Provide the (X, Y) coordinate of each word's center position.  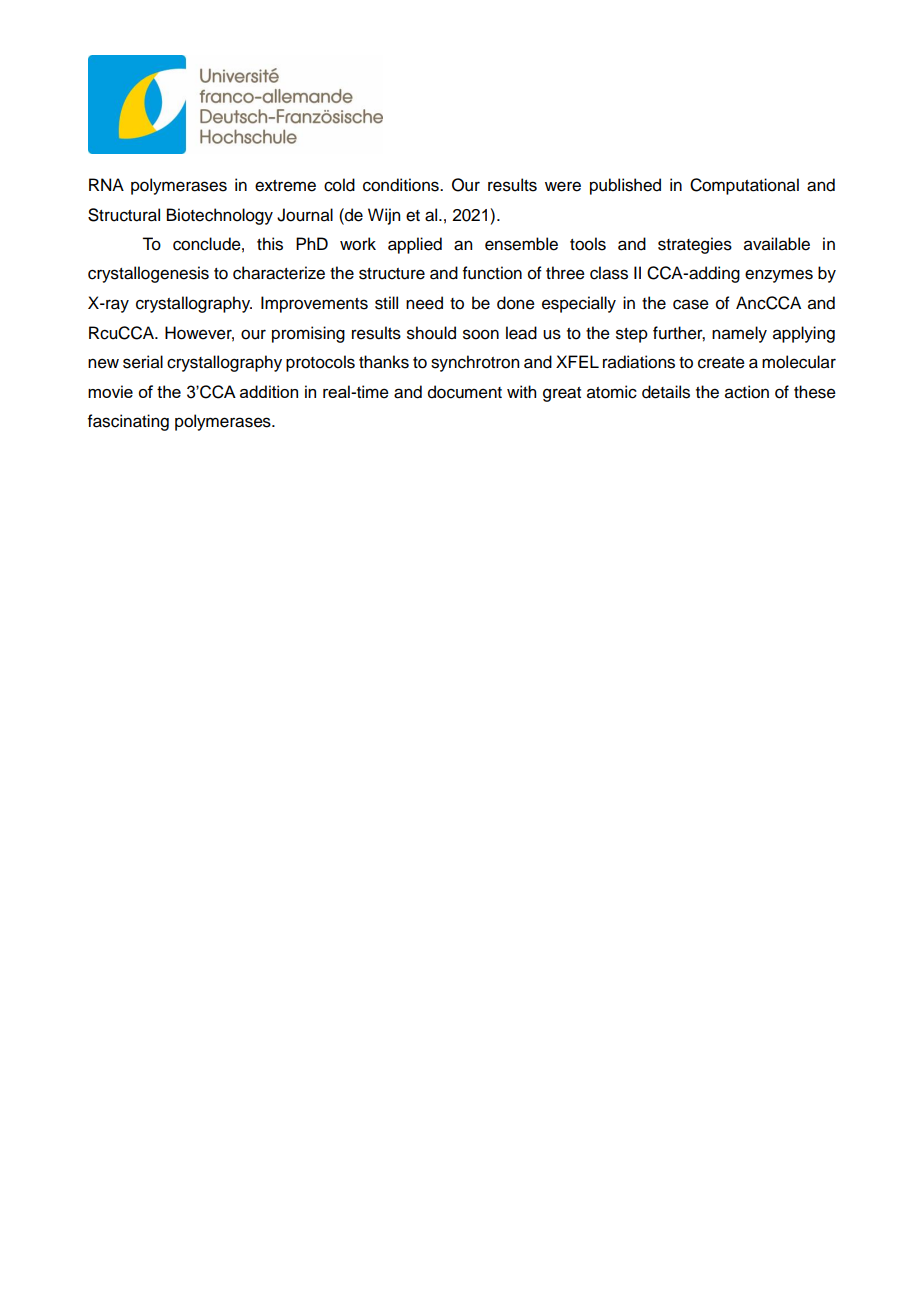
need (424, 303)
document (465, 392)
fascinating (128, 422)
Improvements (314, 304)
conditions (402, 185)
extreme (285, 186)
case (691, 304)
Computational (744, 186)
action (747, 392)
